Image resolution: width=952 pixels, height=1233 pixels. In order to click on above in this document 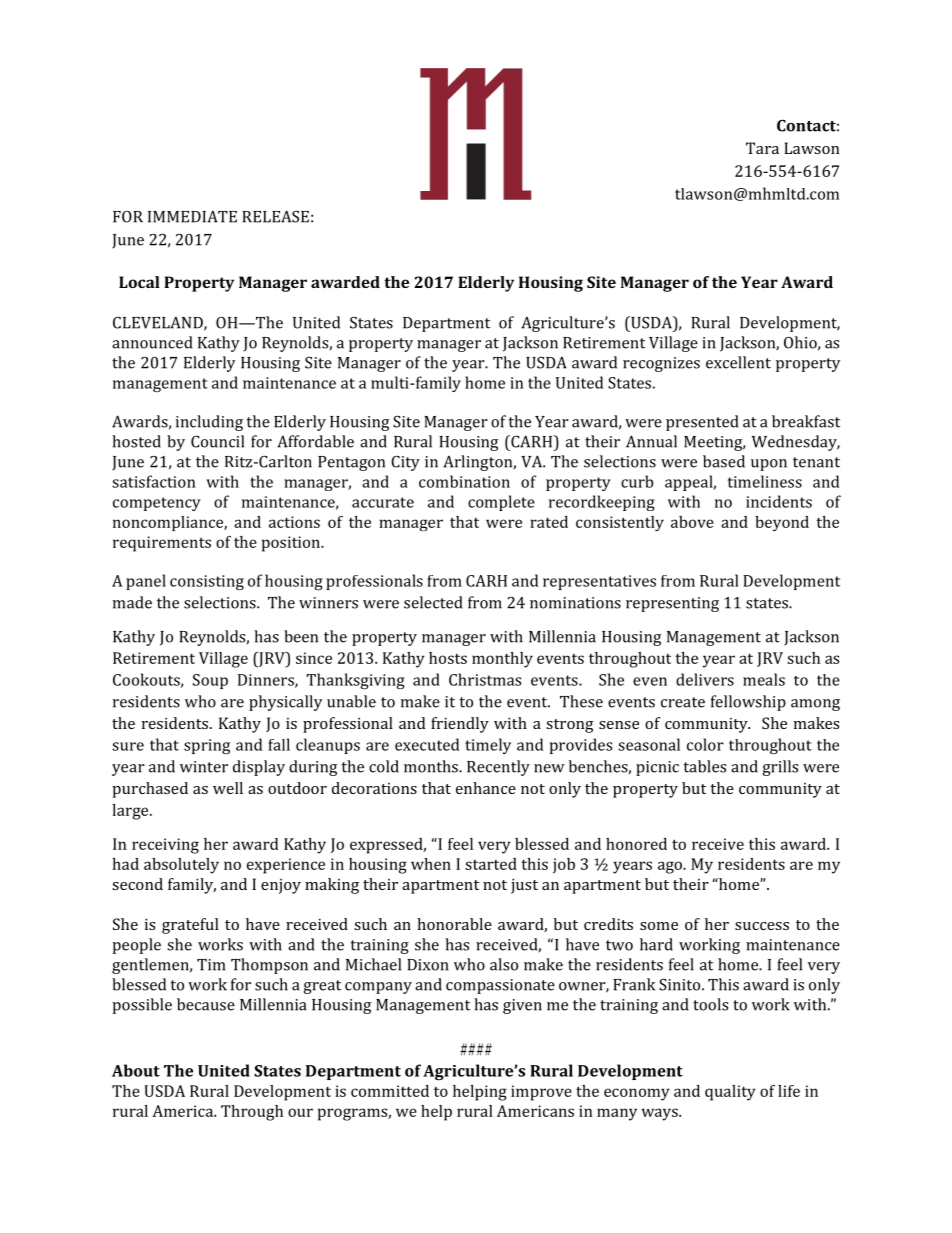, I will do `click(692, 522)`.
